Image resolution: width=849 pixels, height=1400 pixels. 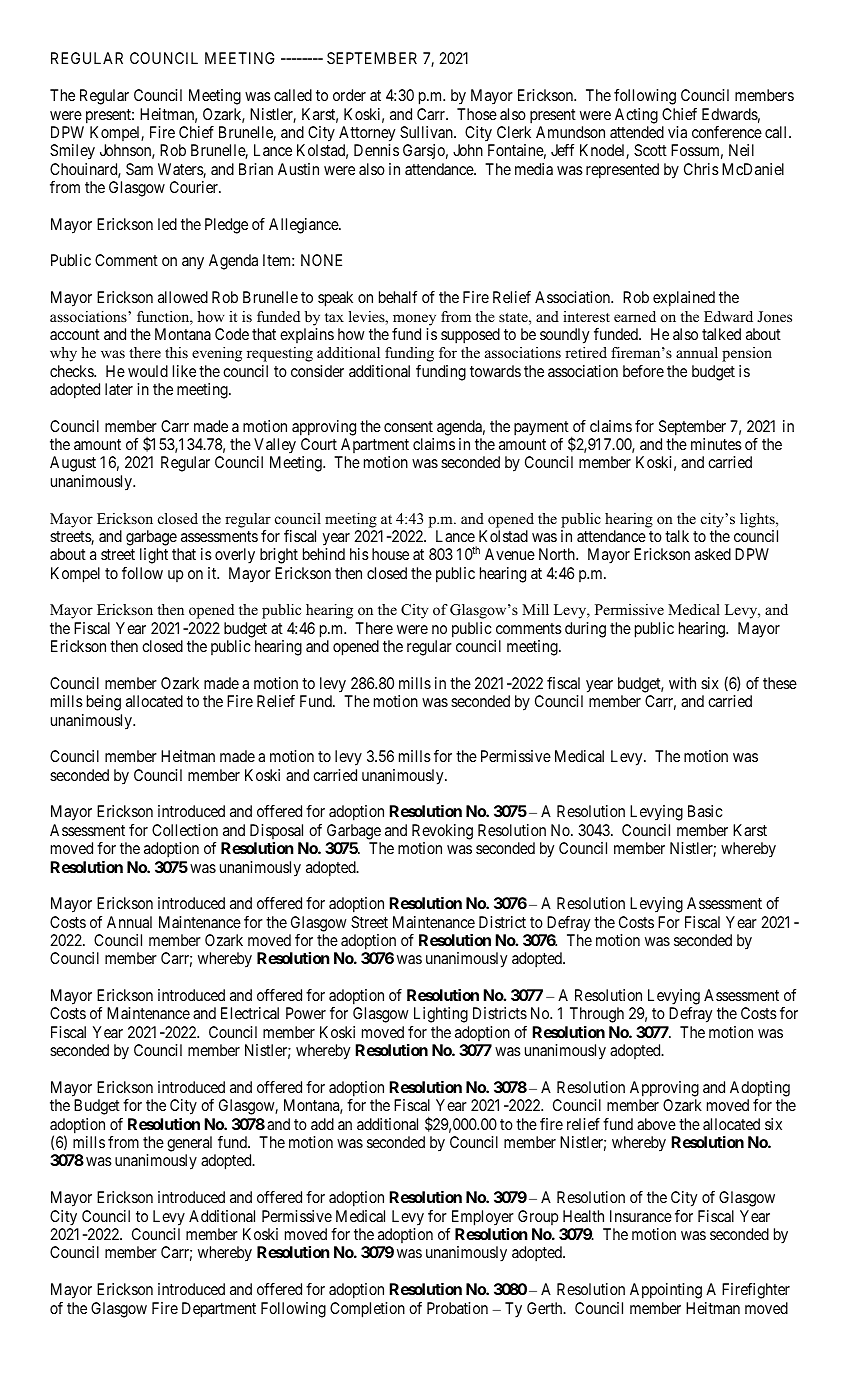 I want to click on Collection, so click(x=185, y=830).
